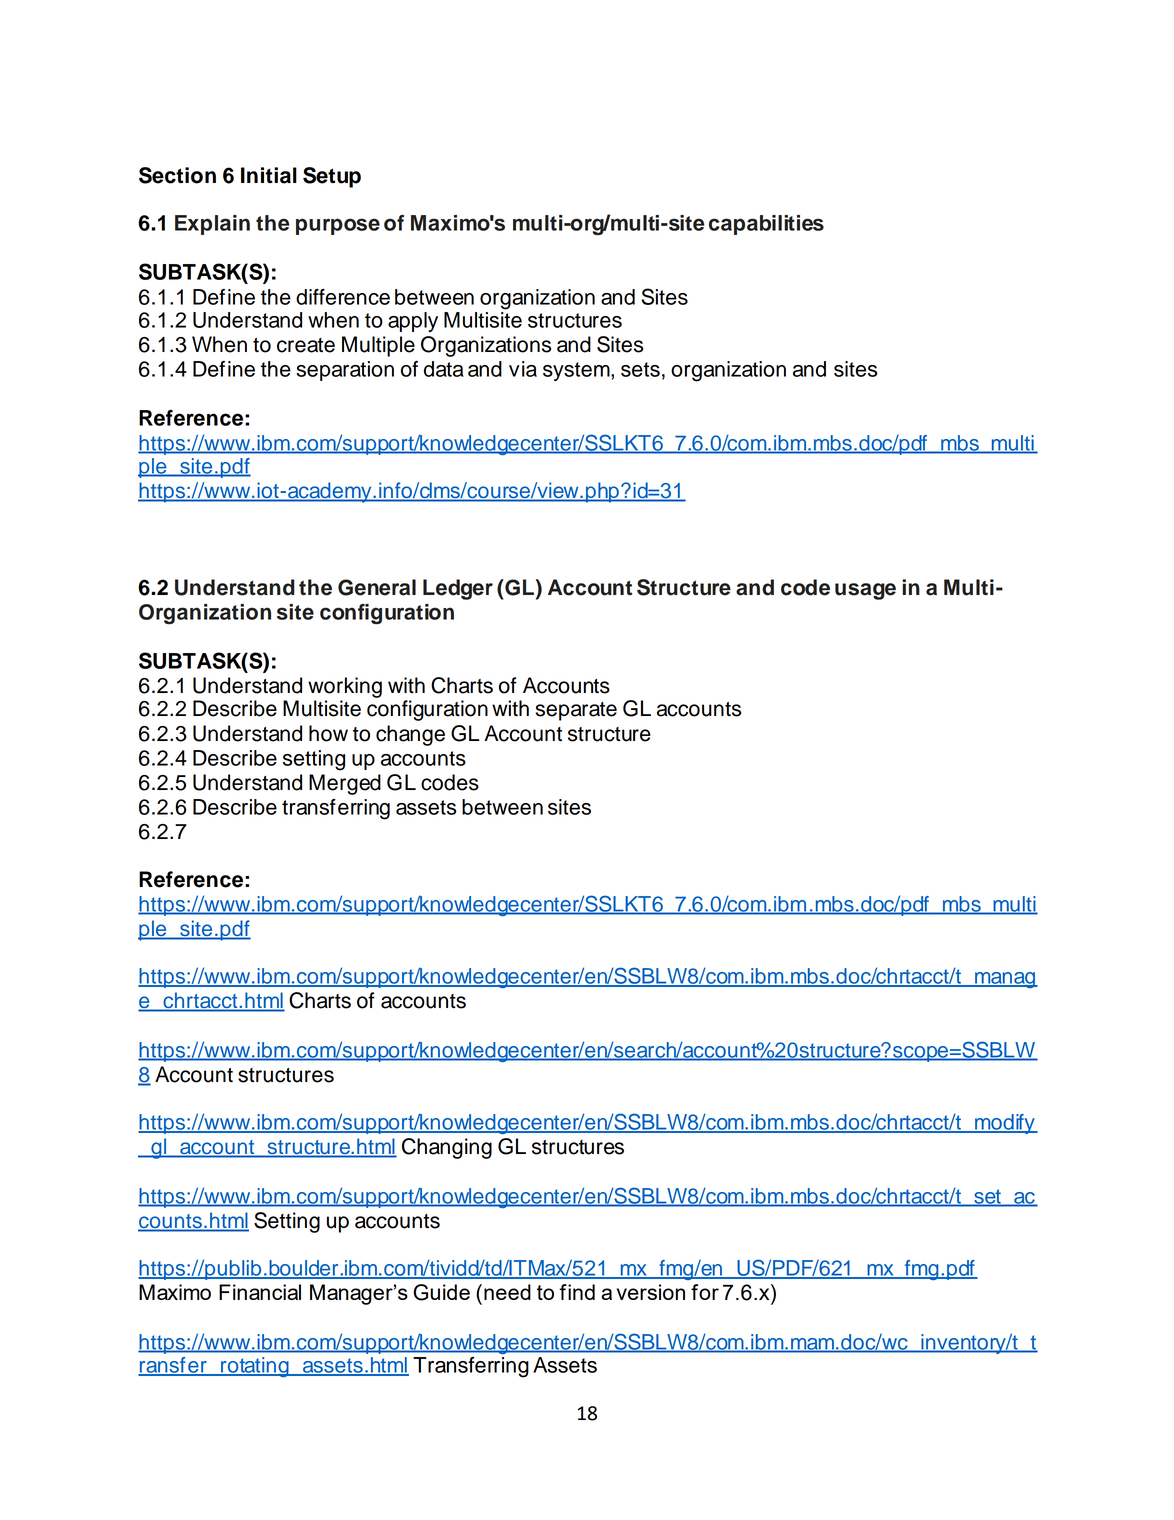  I want to click on separate, so click(576, 711).
